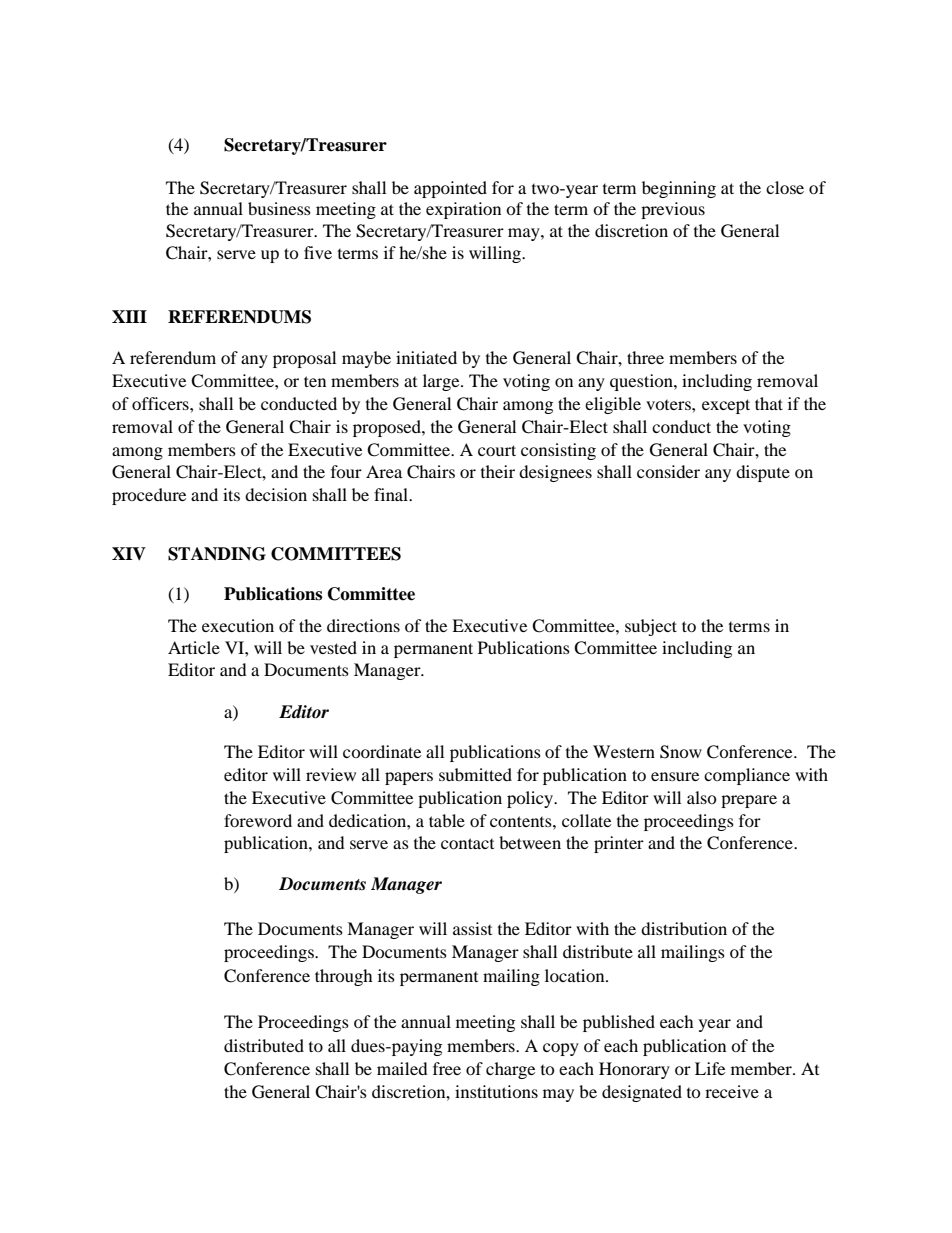 This image has height=1233, width=952. Describe the element at coordinates (161, 403) in the image. I see `officers` at that location.
